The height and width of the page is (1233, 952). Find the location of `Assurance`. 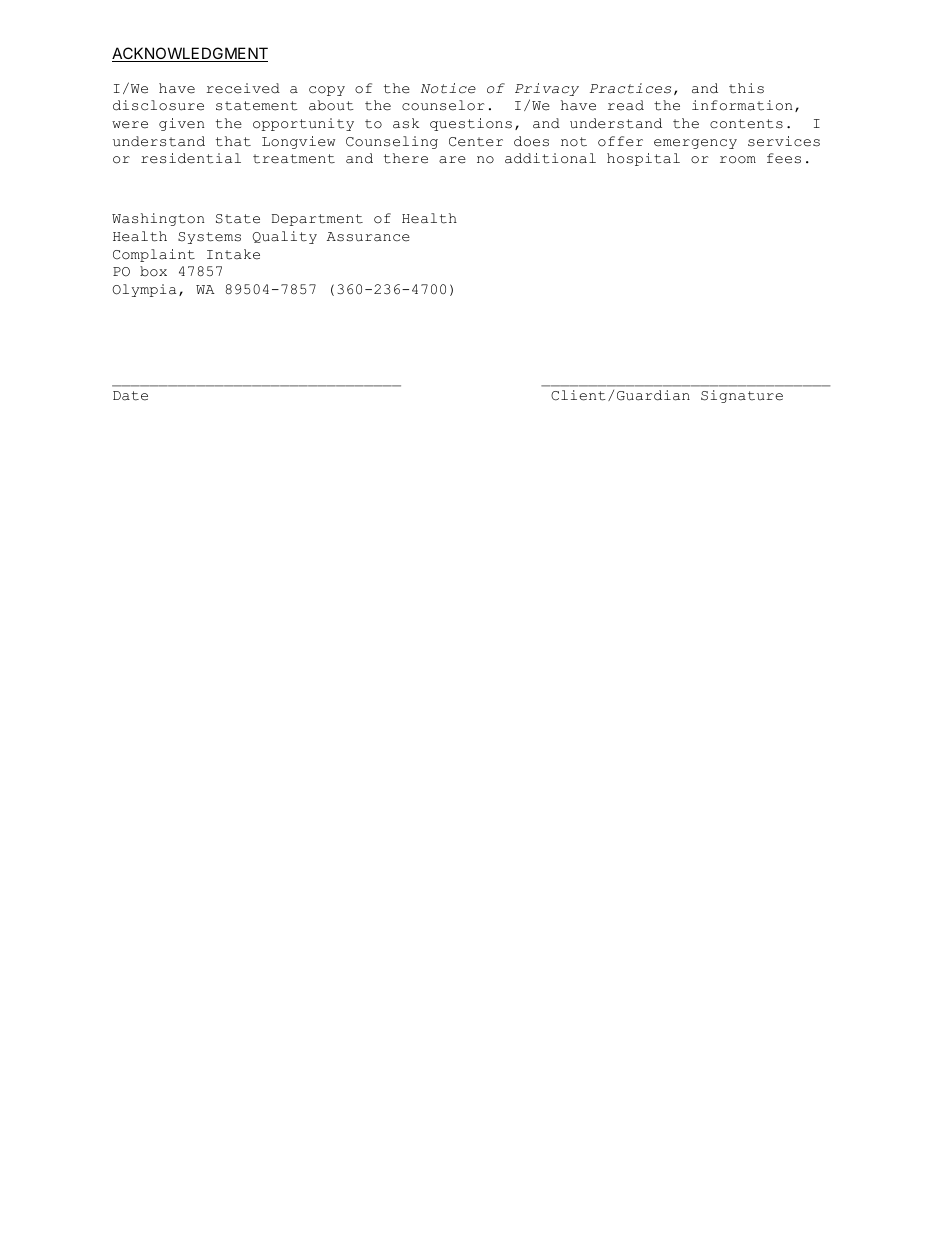

Assurance is located at coordinates (368, 237).
